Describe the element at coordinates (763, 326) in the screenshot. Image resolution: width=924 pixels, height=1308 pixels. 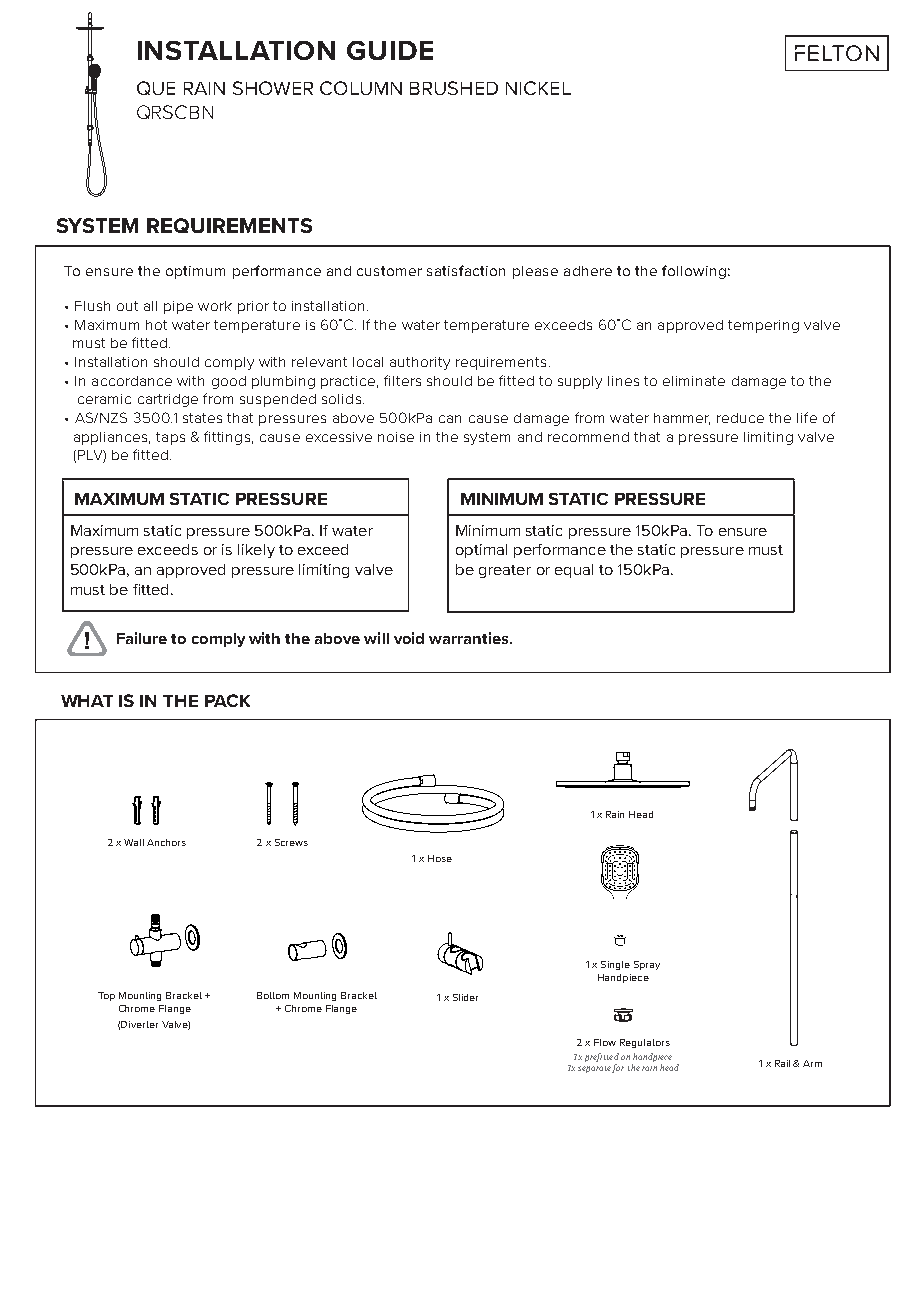
I see `tempering` at that location.
